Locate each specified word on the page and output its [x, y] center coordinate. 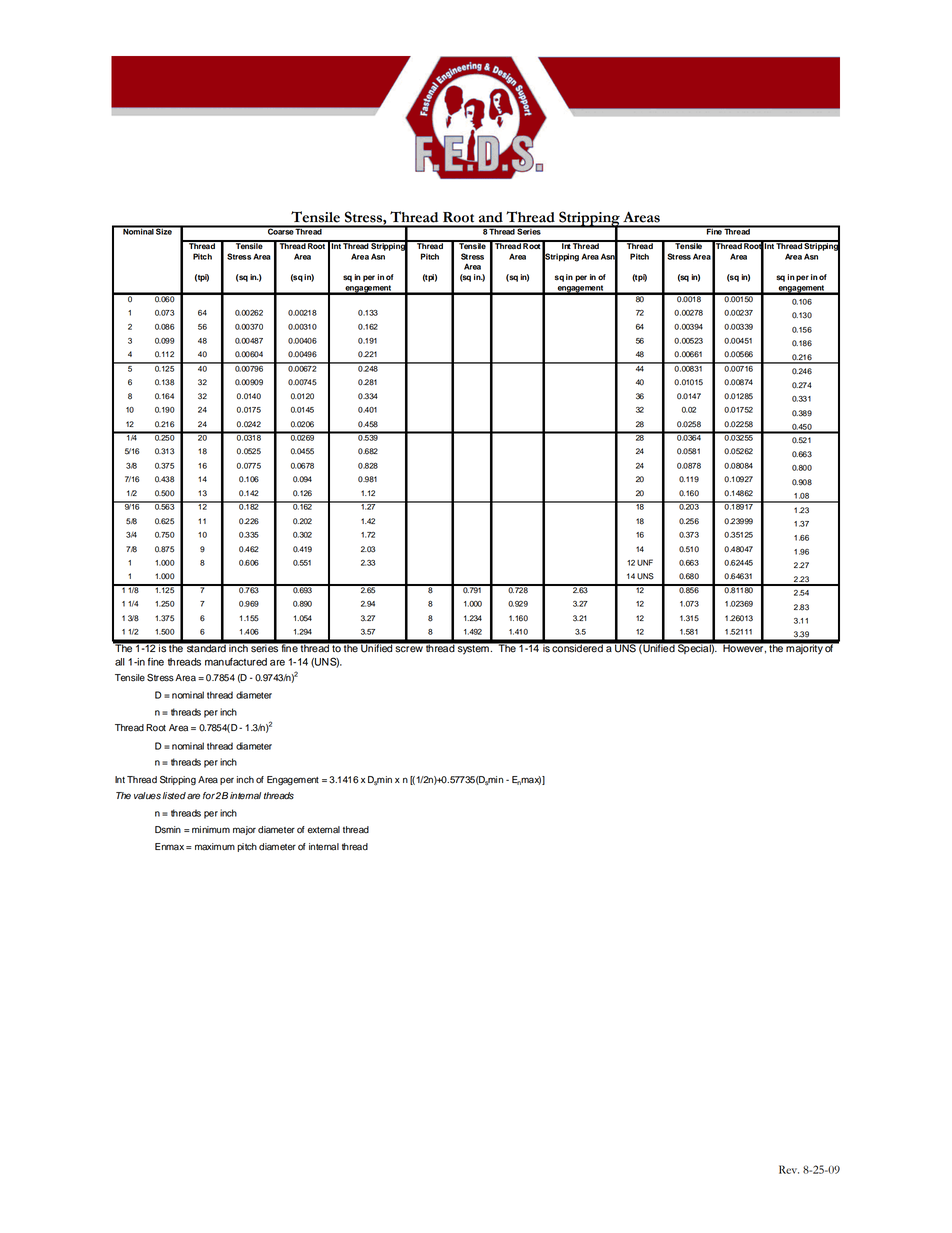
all [120, 662]
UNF [645, 562]
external [323, 830]
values [147, 796]
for [209, 795]
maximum [215, 847]
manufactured [236, 662]
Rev [789, 1169]
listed [174, 796]
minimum [211, 830]
